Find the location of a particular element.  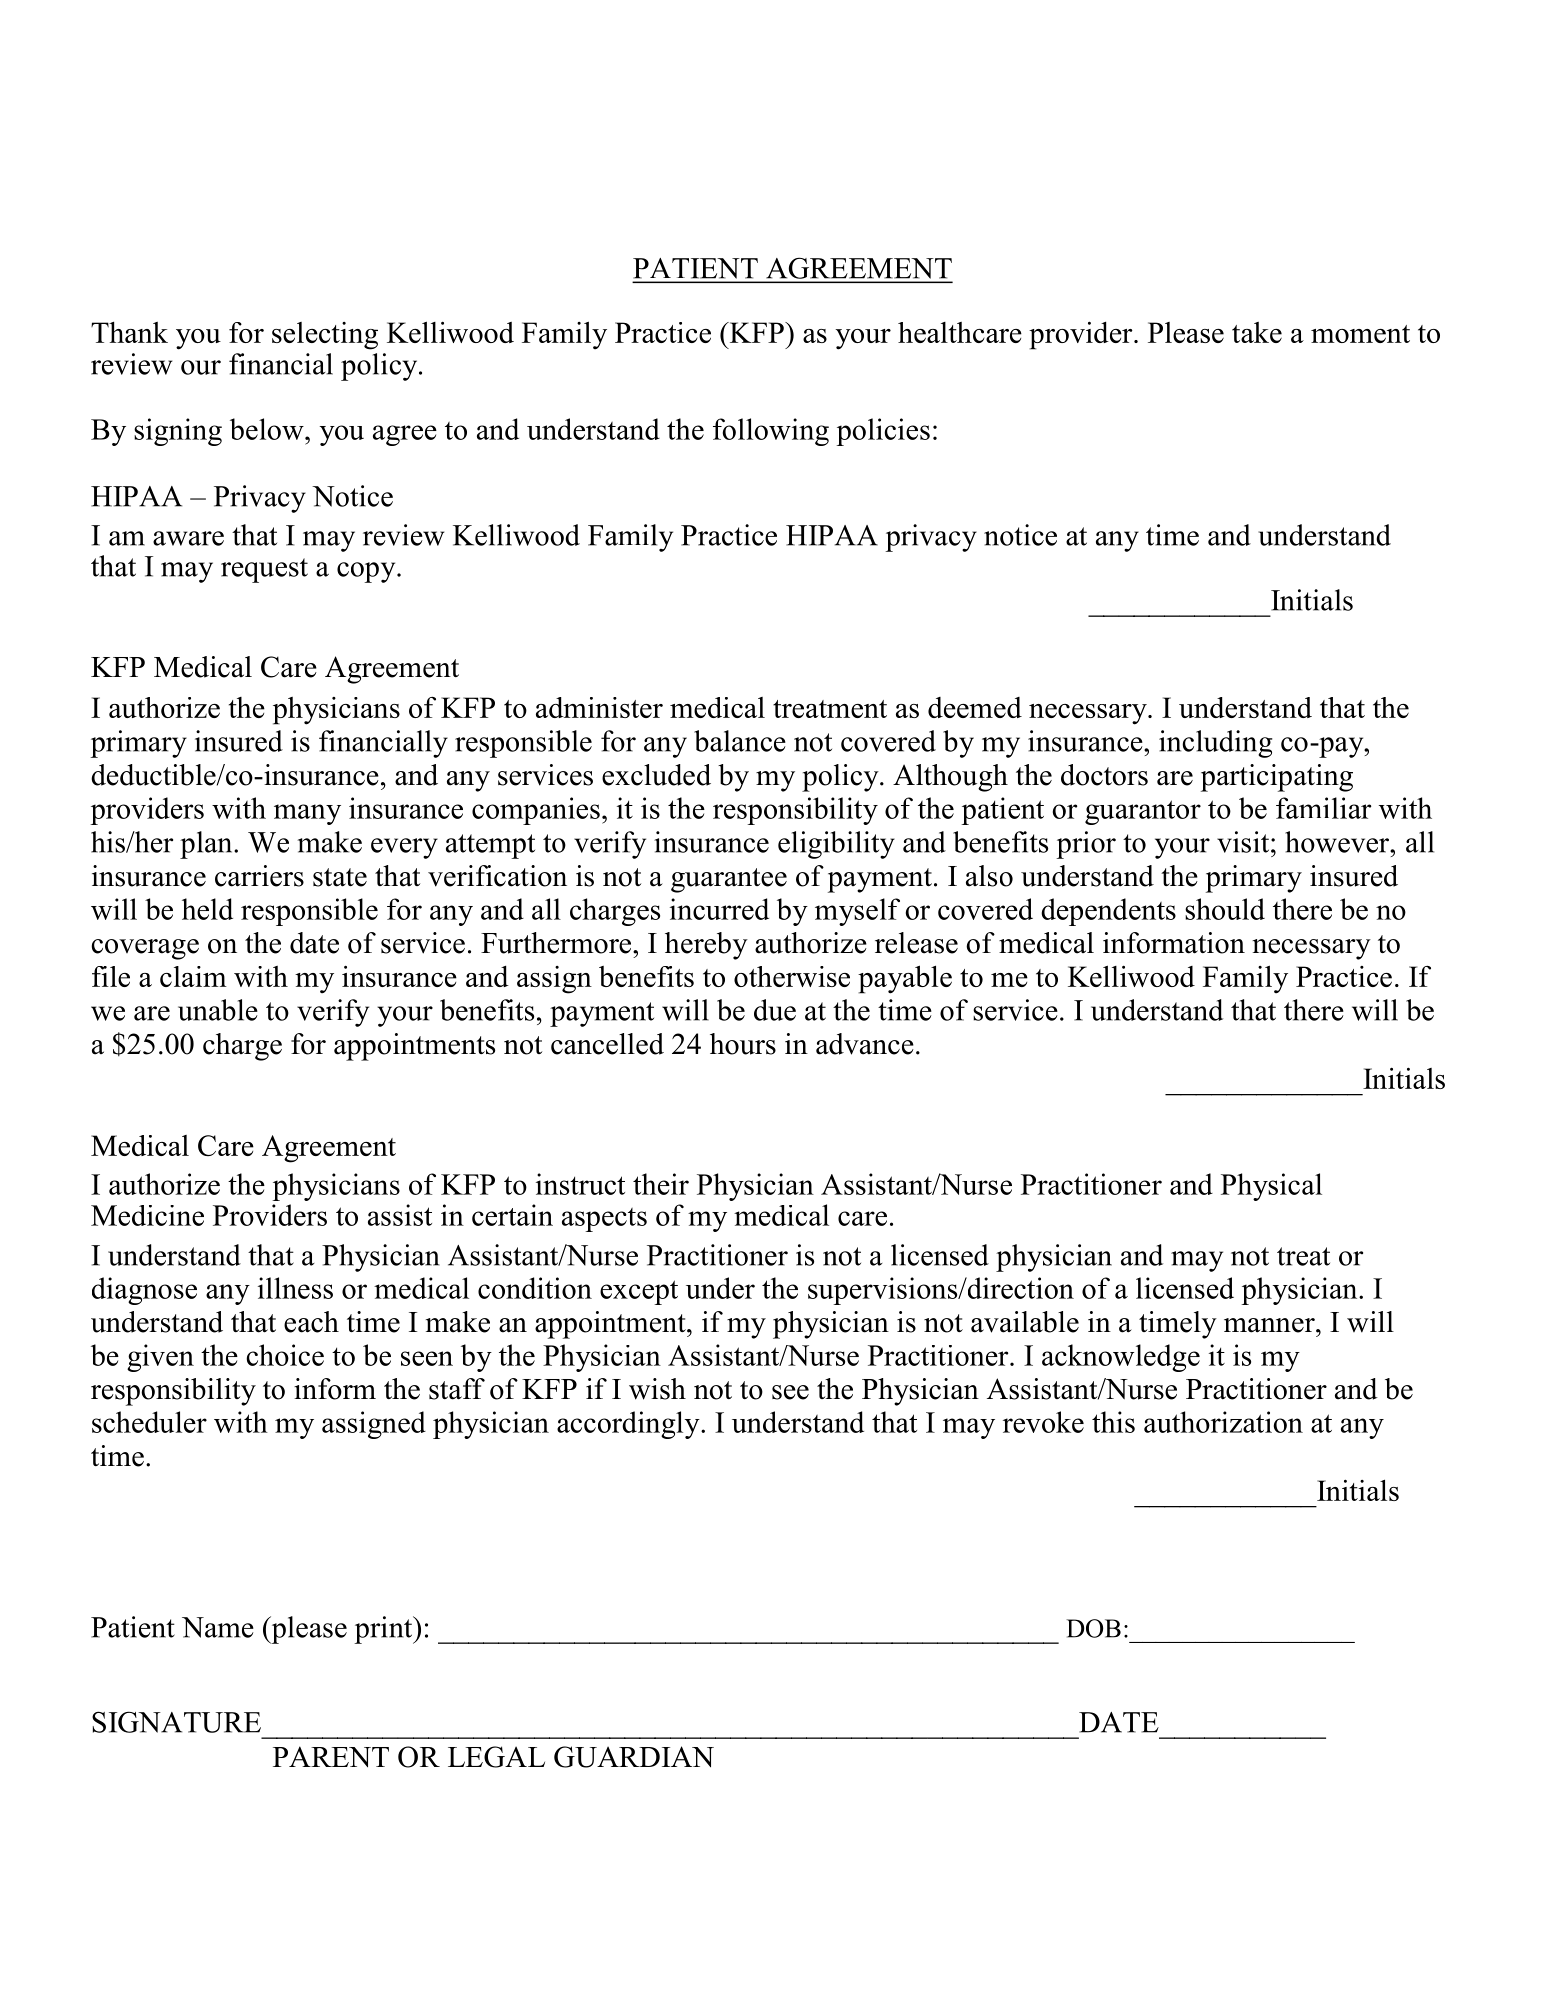

guarantor is located at coordinates (1143, 812).
